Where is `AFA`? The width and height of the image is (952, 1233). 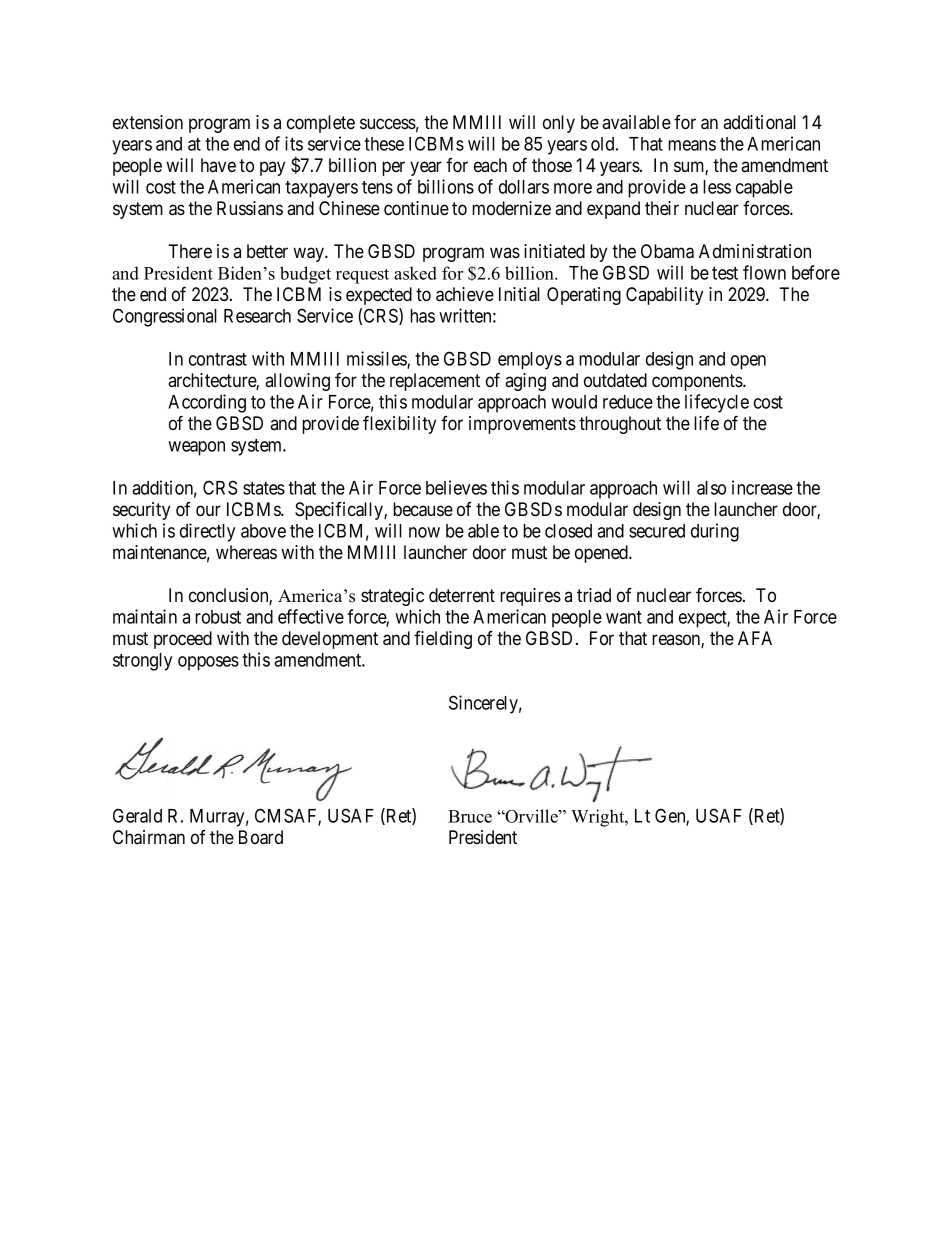 AFA is located at coordinates (755, 638).
